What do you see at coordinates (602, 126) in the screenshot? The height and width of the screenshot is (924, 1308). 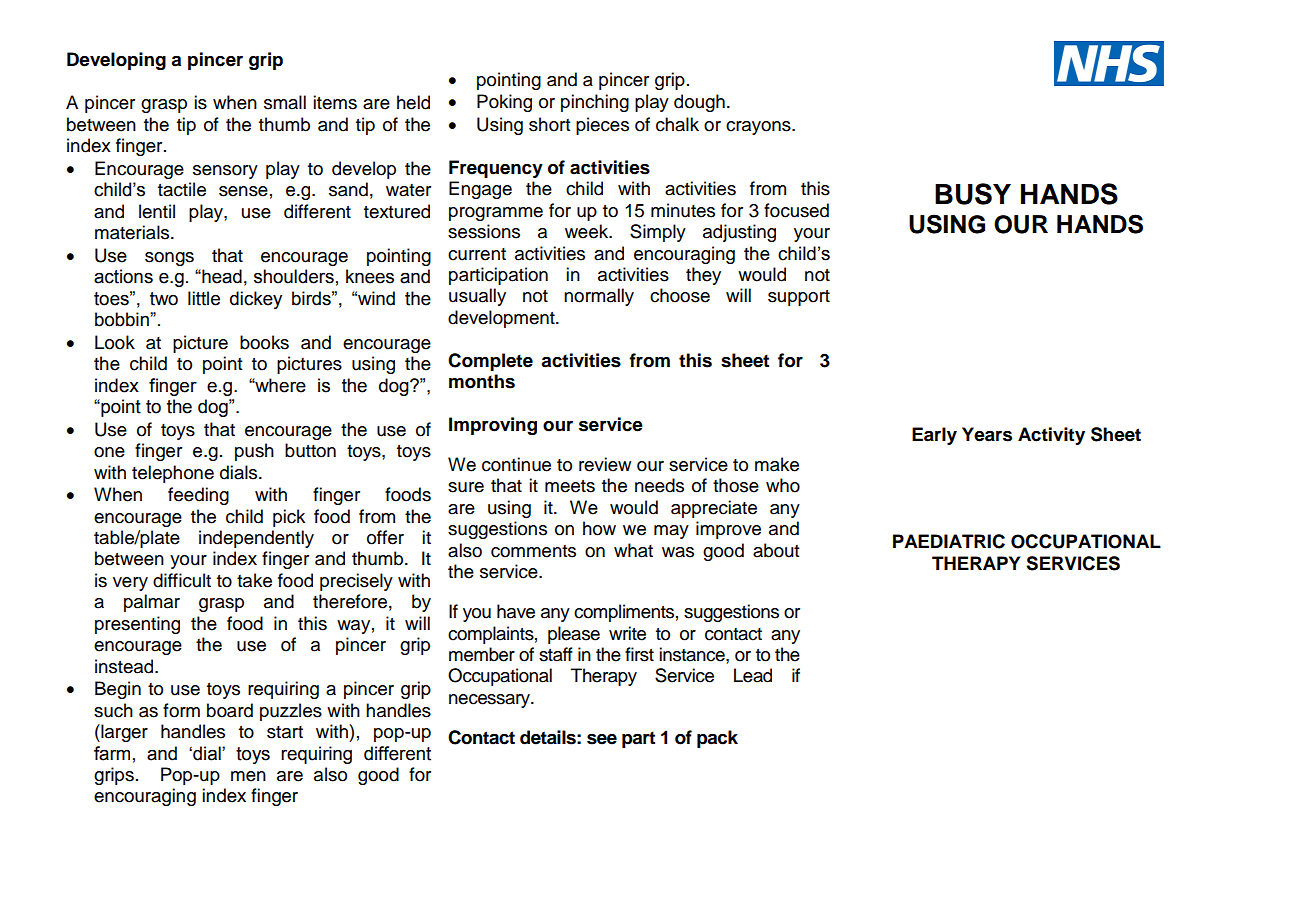 I see `pieces` at bounding box center [602, 126].
